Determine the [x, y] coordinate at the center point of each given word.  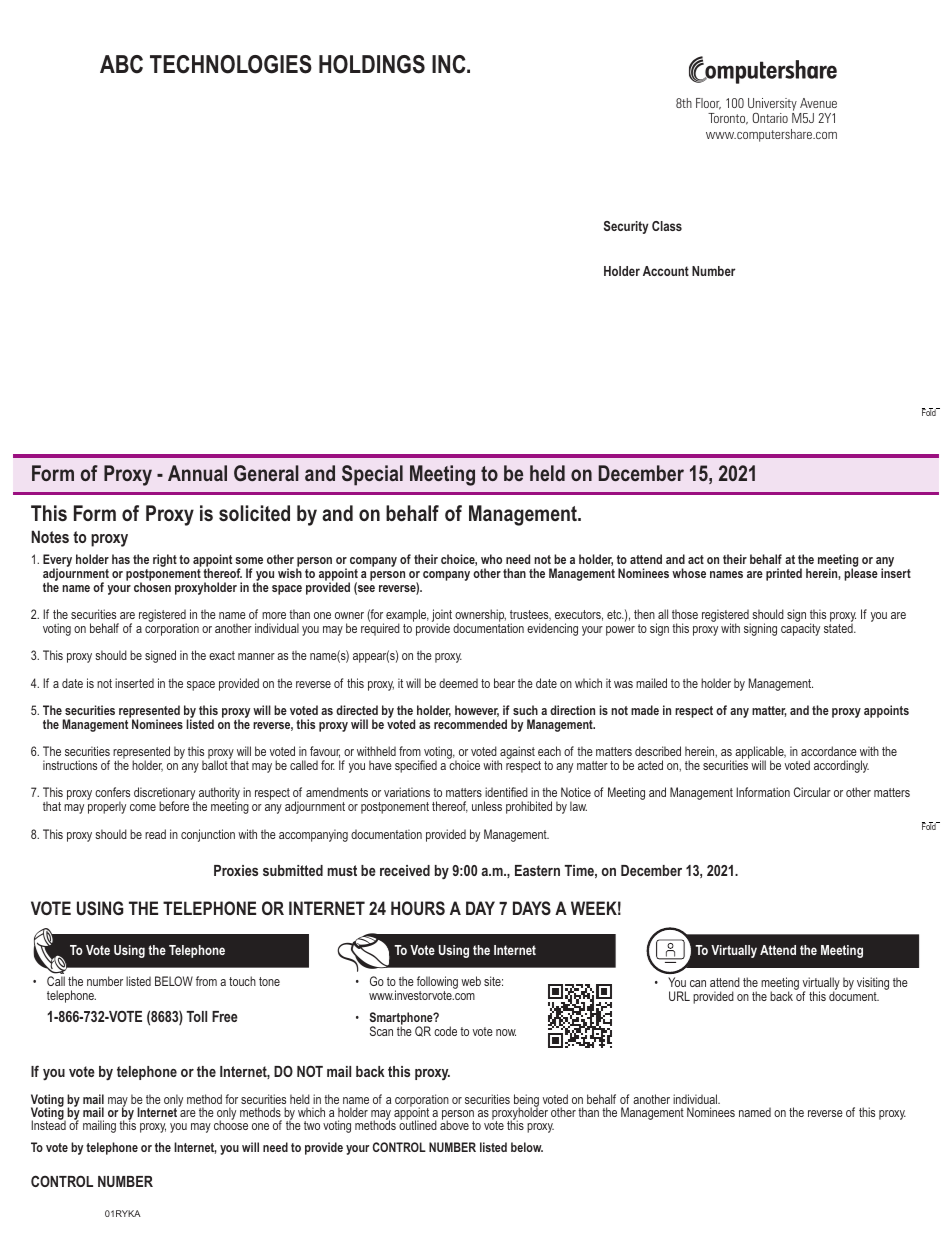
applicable [759, 754]
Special [372, 475]
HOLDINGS [372, 64]
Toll [196, 1016]
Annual [197, 473]
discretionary [165, 795]
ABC [121, 64]
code [445, 1031]
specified [416, 766]
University [772, 106]
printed [784, 574]
